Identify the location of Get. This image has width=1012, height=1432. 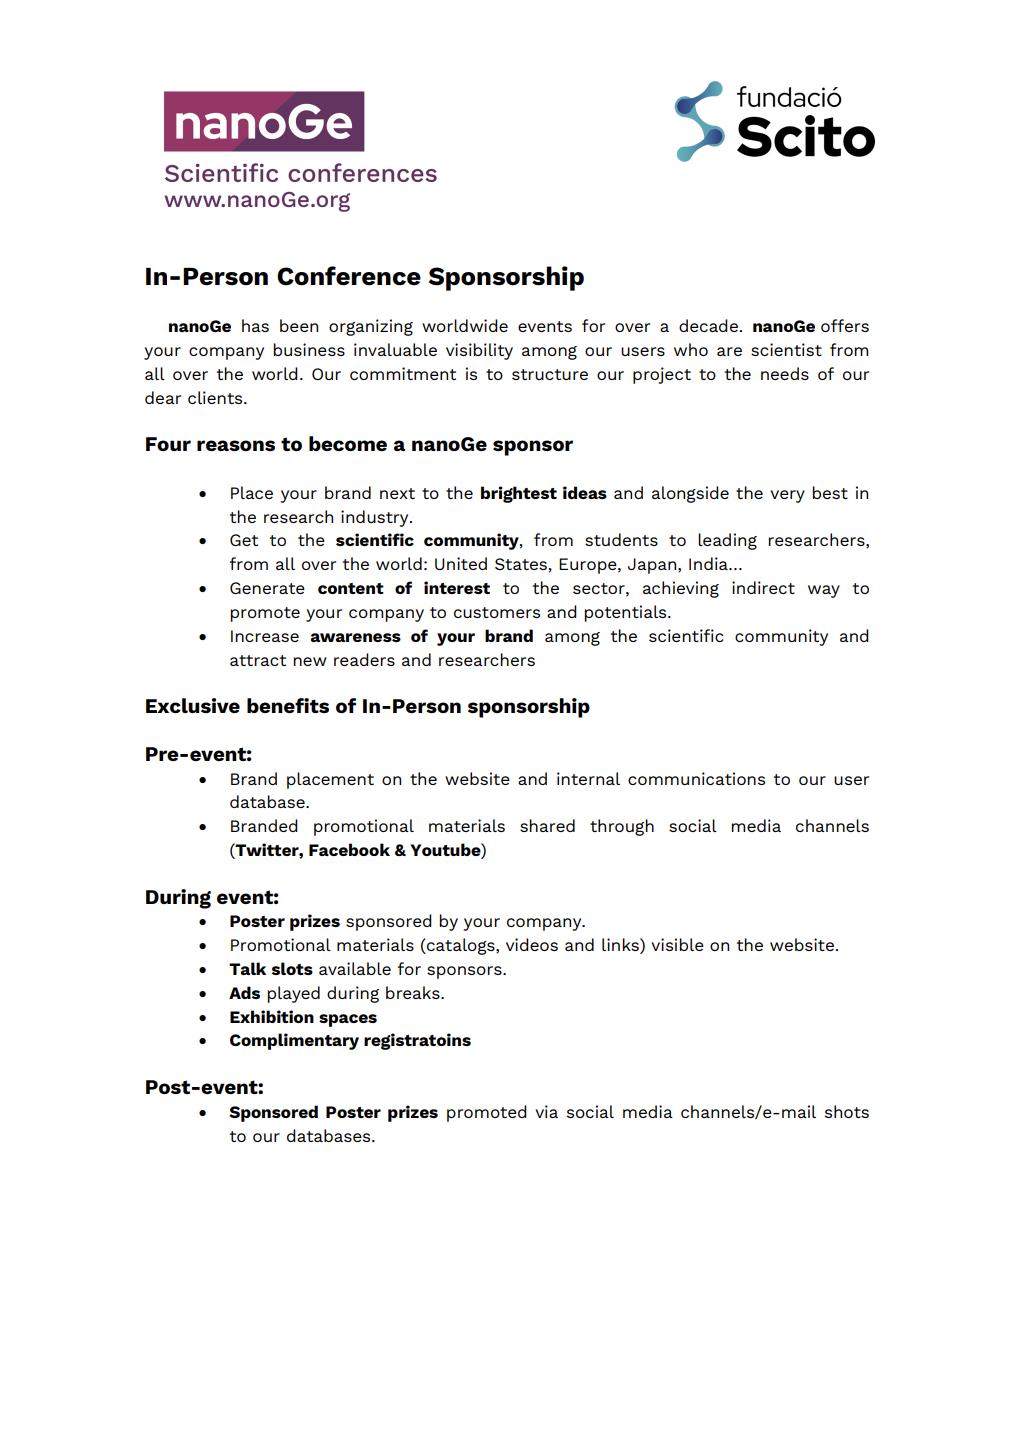
(244, 540).
